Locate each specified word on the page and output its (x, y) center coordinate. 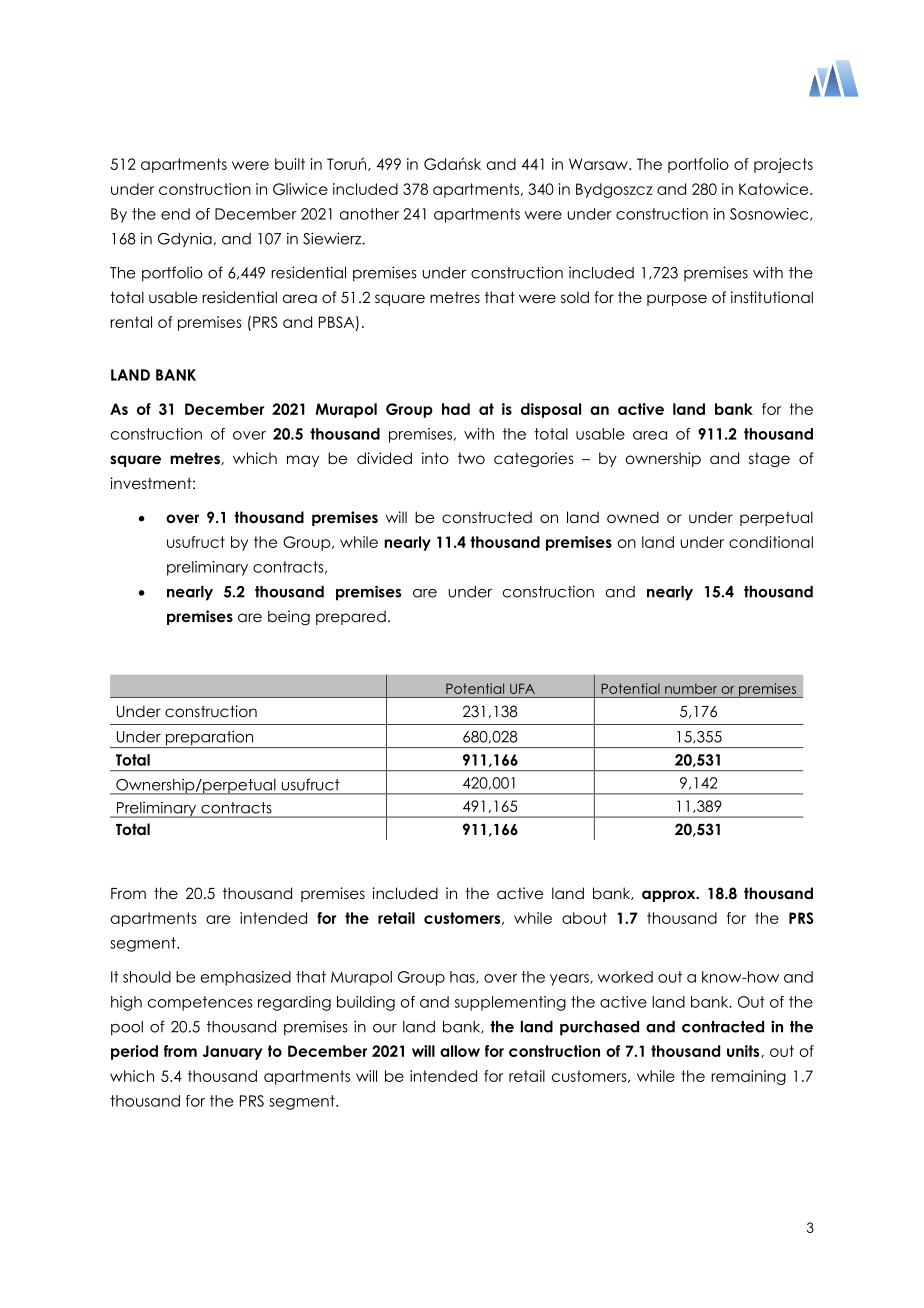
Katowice (775, 189)
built (290, 164)
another (369, 214)
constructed (487, 517)
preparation (209, 739)
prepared (351, 617)
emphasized (246, 978)
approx (670, 896)
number (691, 688)
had (456, 409)
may (303, 461)
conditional (771, 542)
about (584, 918)
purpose (677, 300)
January (232, 1052)
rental (131, 322)
